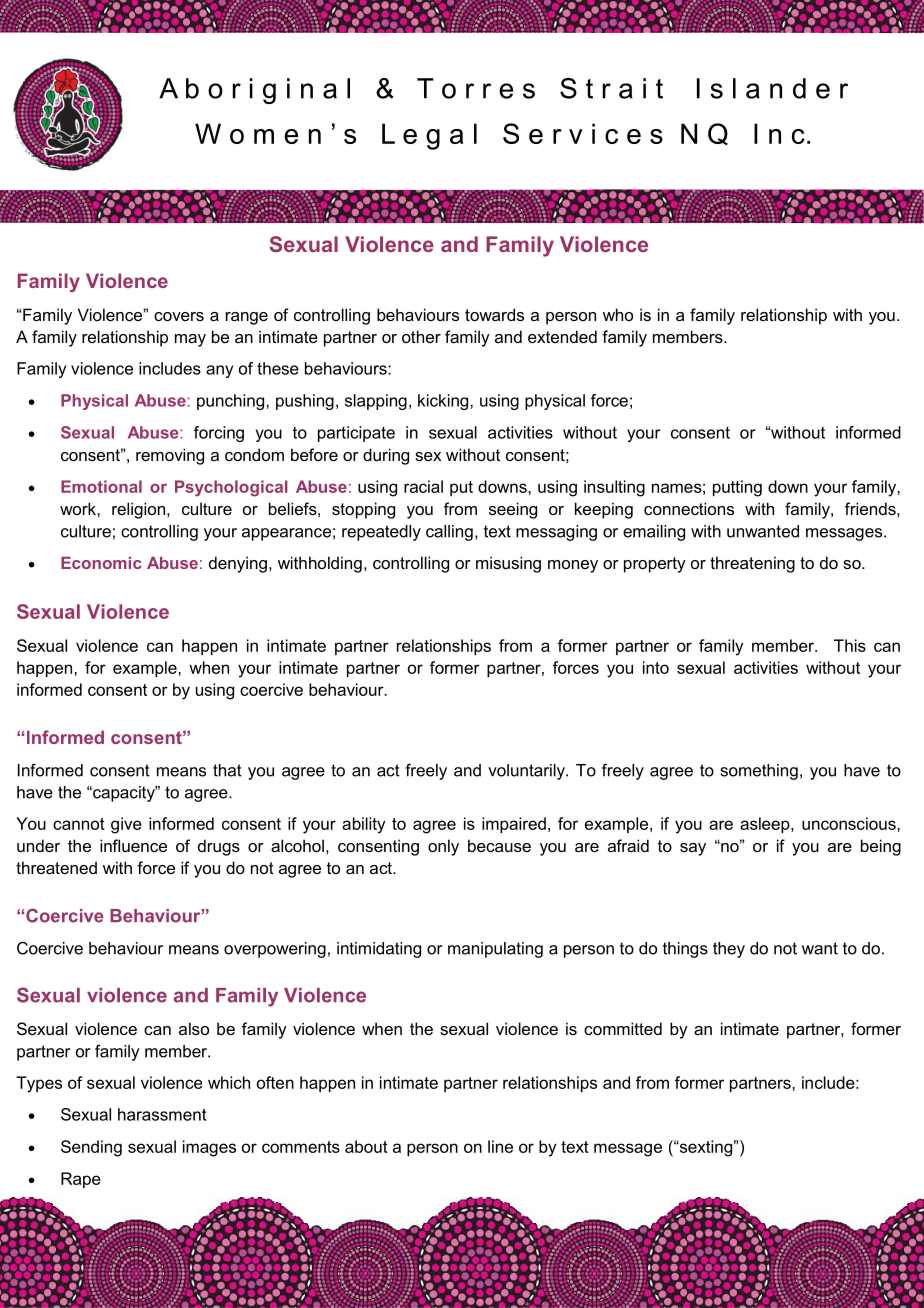 This image has height=1308, width=924. What do you see at coordinates (227, 770) in the image?
I see `that` at bounding box center [227, 770].
